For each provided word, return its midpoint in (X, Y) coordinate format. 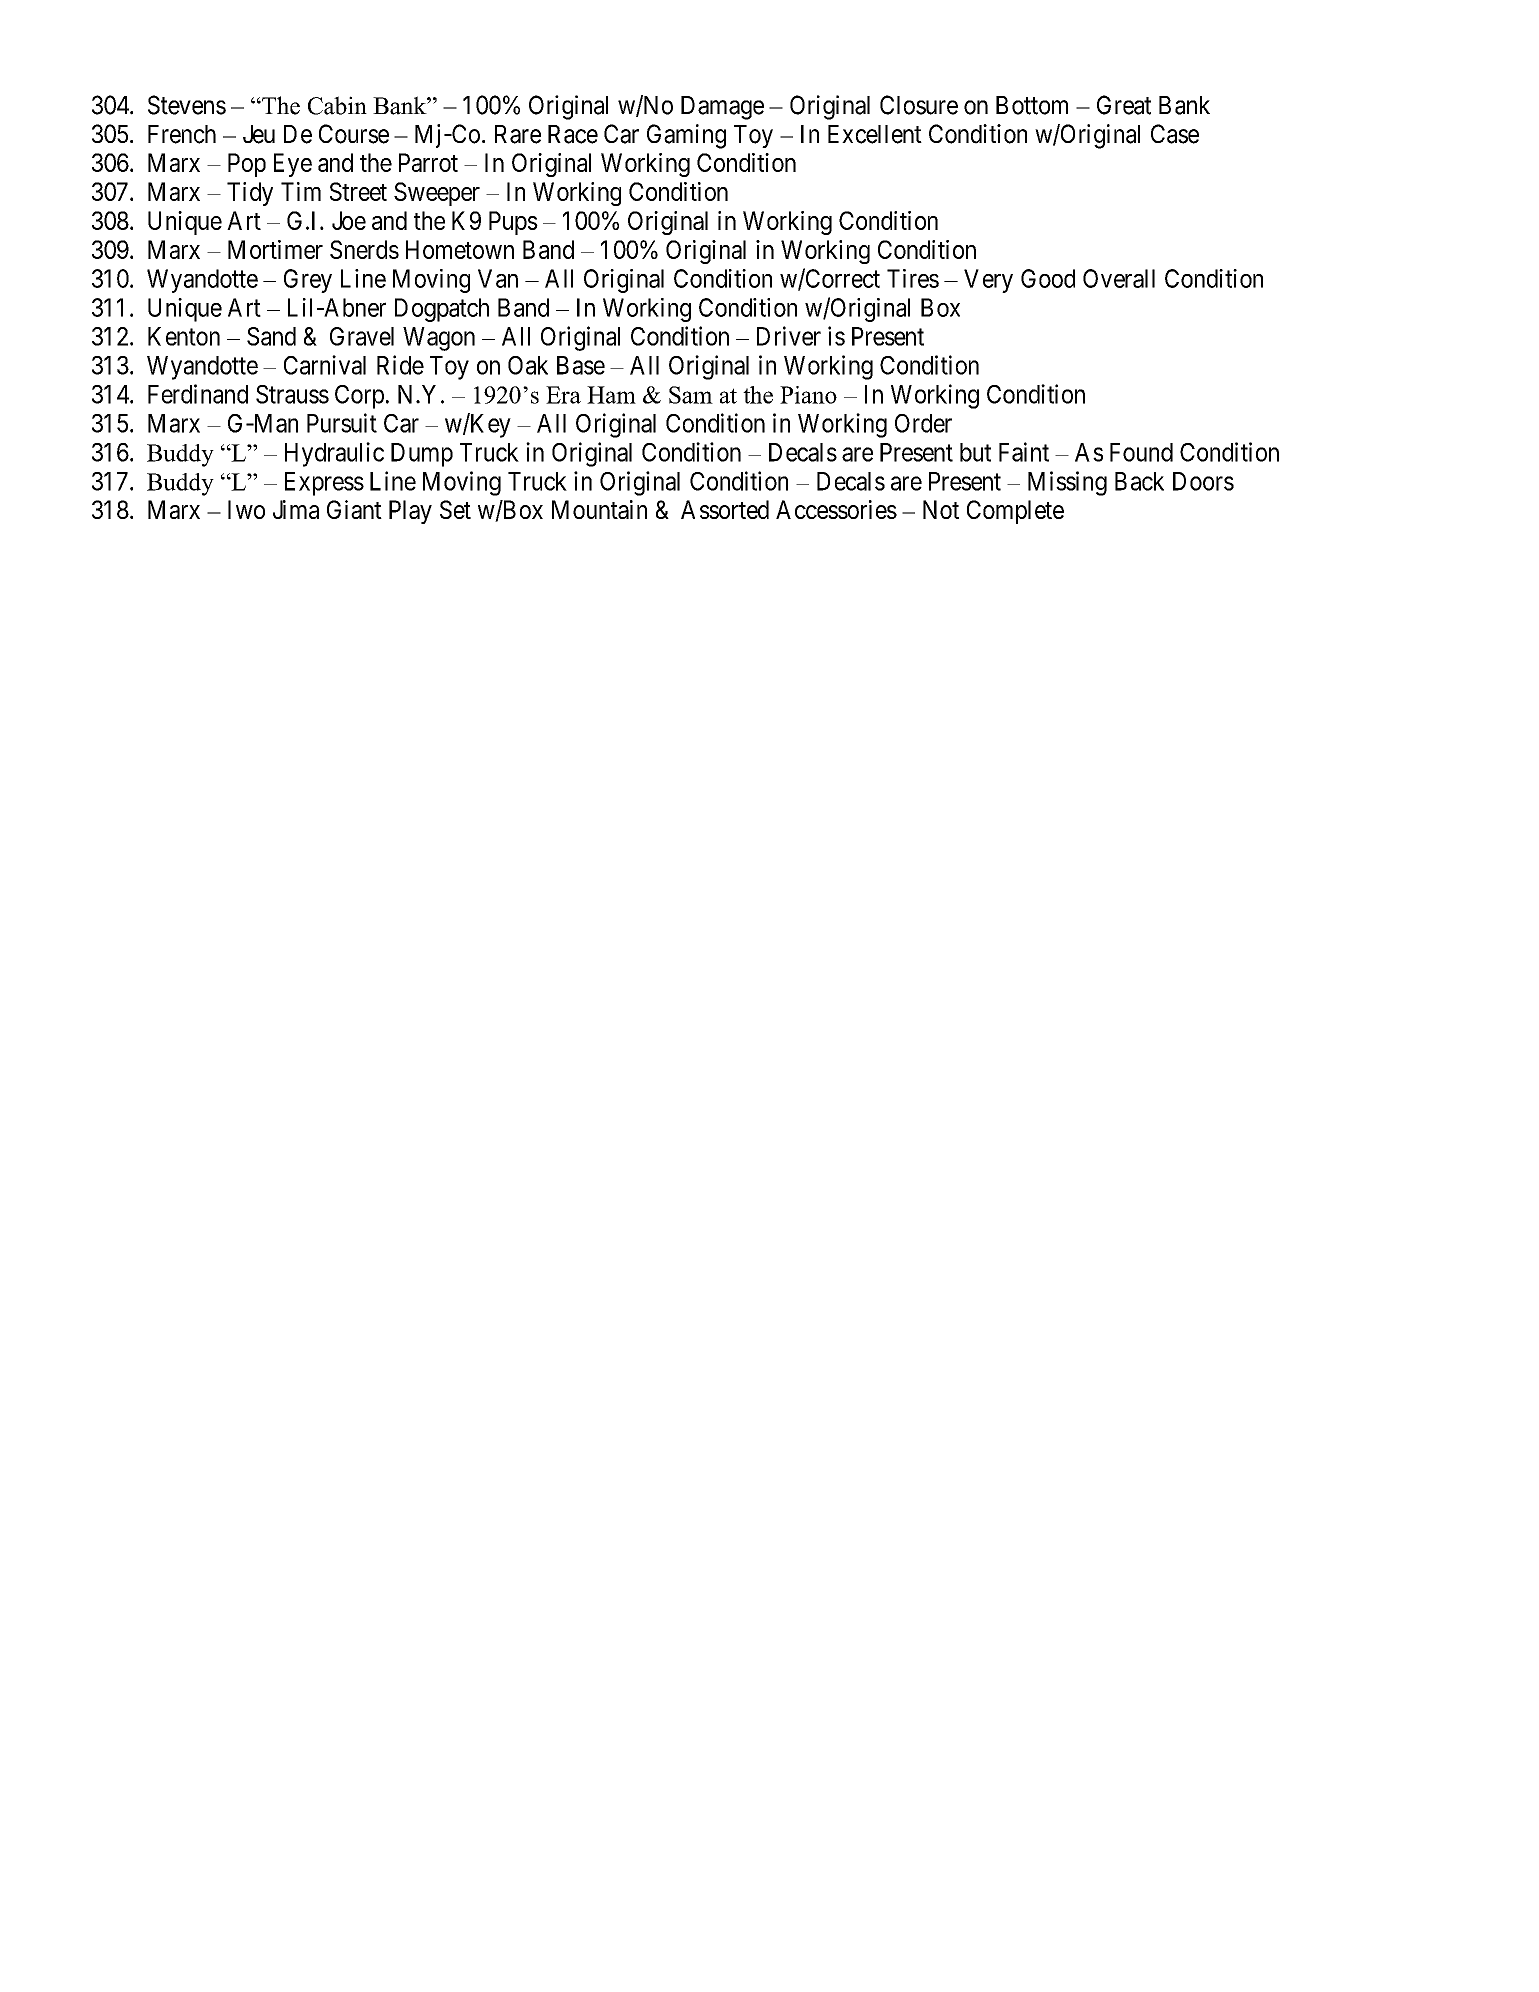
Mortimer (275, 249)
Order (923, 423)
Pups (513, 223)
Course (354, 134)
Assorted (725, 509)
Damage (722, 108)
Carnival (325, 365)
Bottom (1032, 105)
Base (581, 365)
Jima (296, 509)
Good (1048, 278)
